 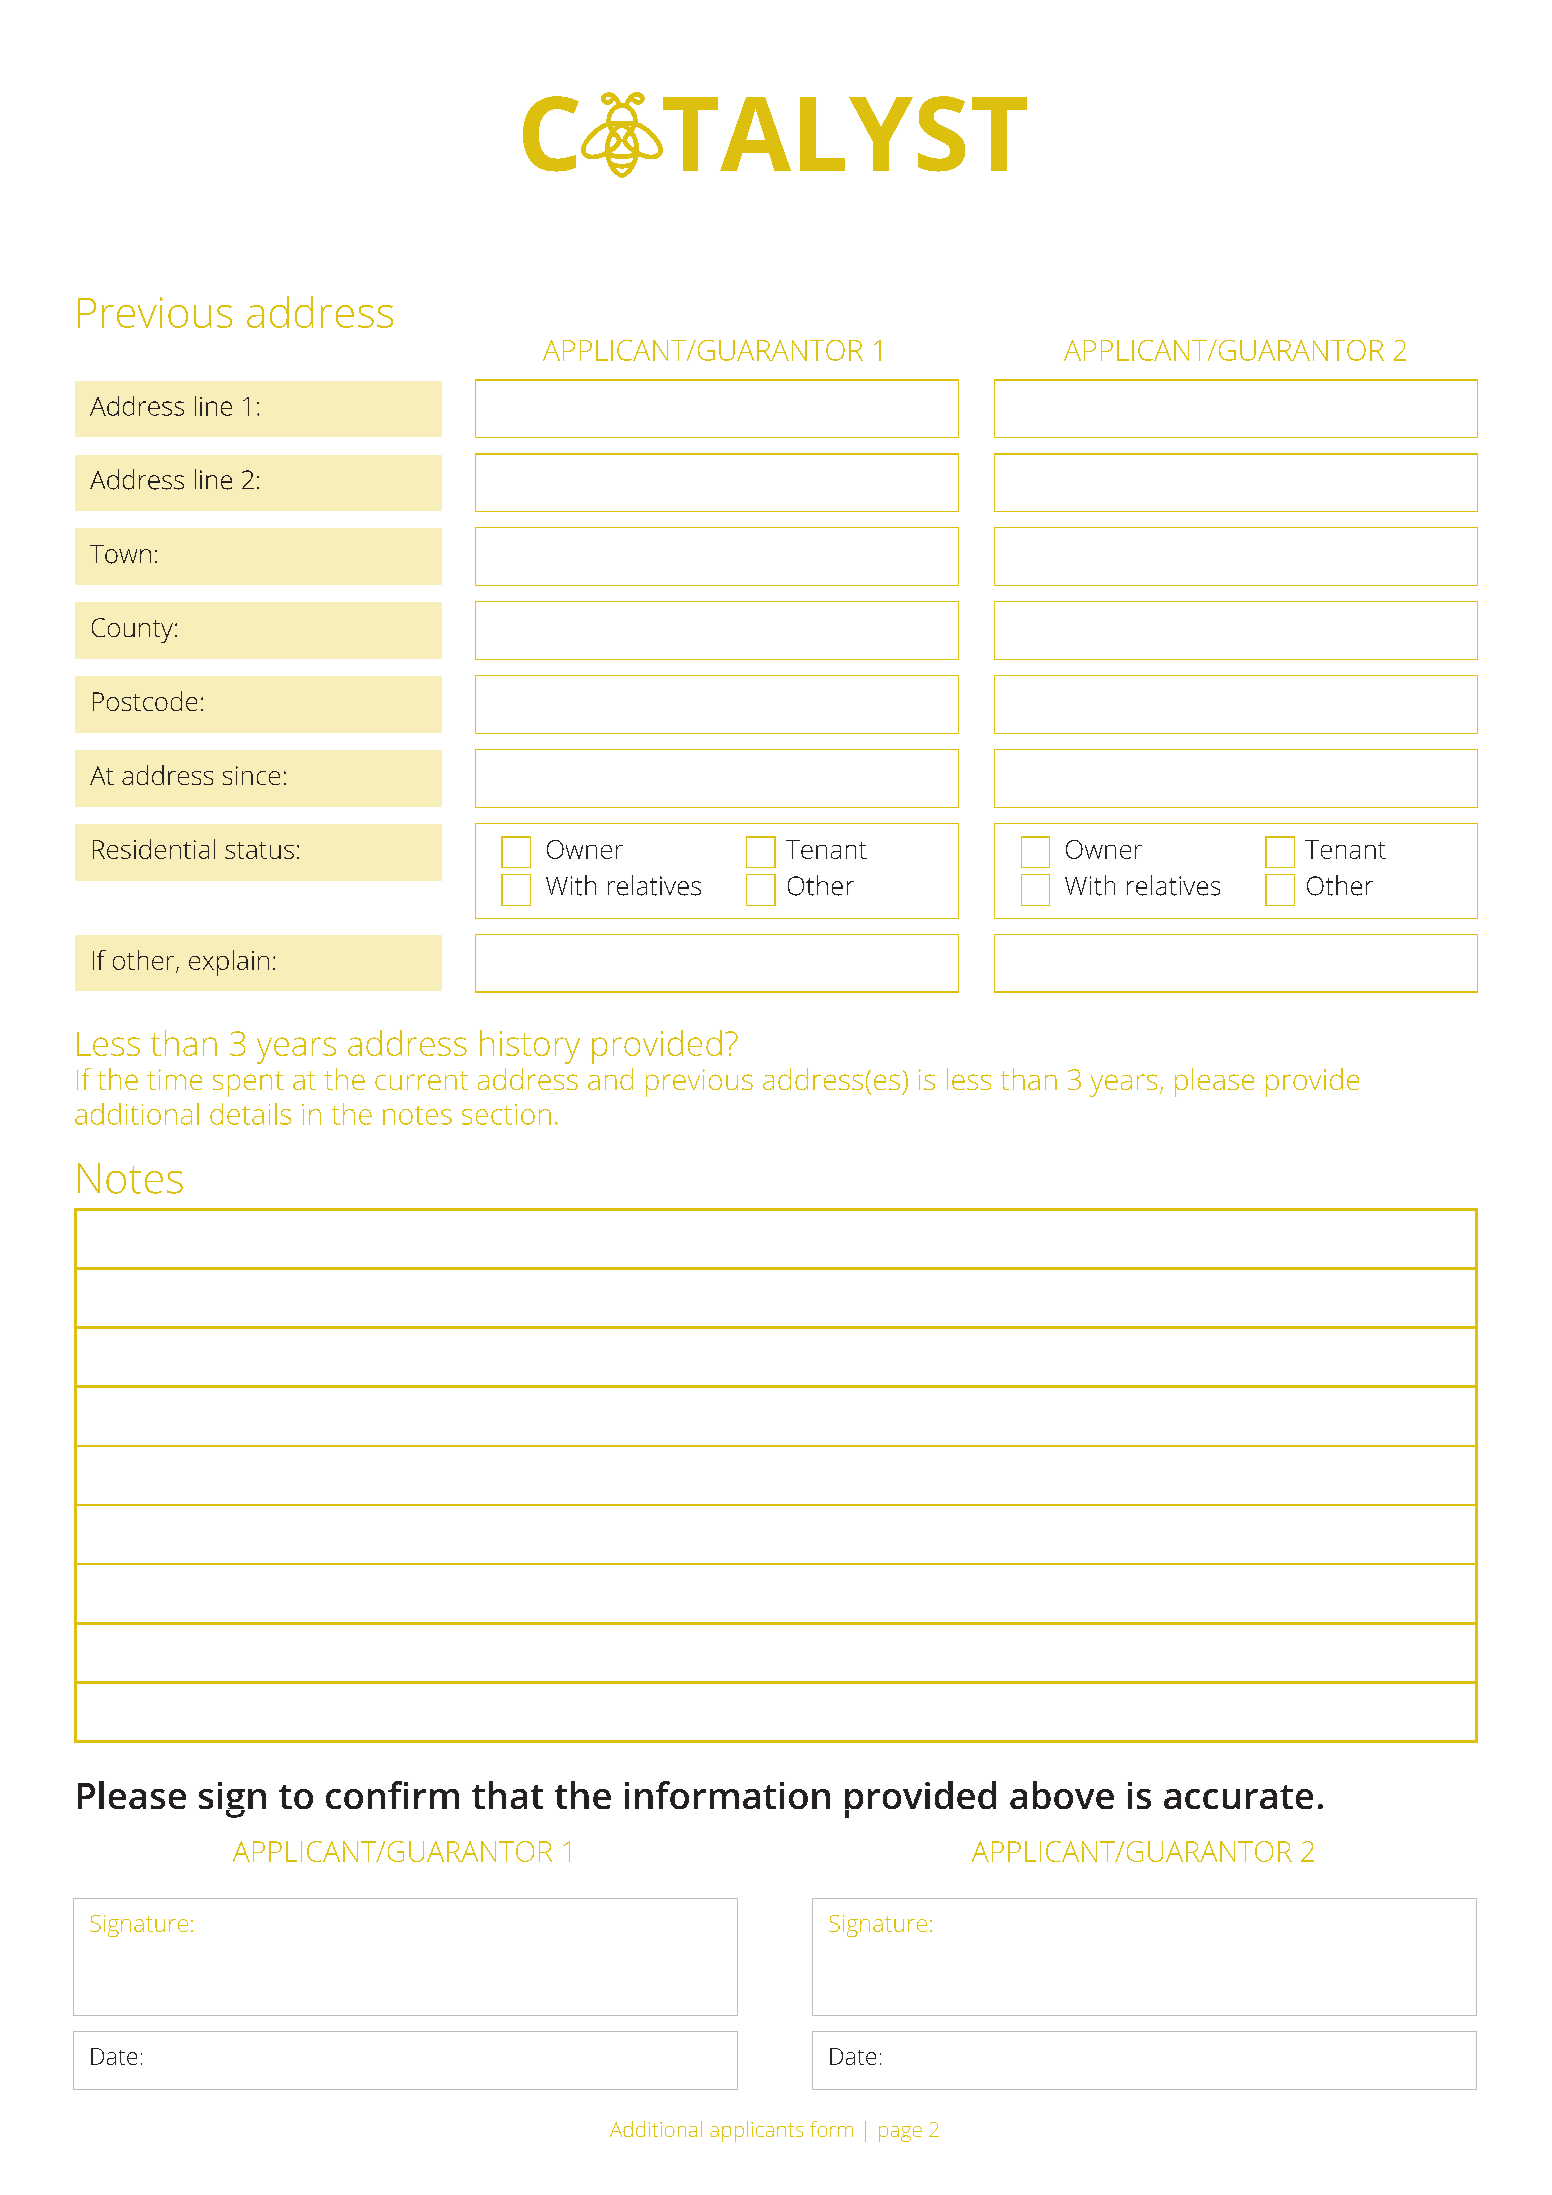 I want to click on accurate, so click(x=1238, y=1797).
